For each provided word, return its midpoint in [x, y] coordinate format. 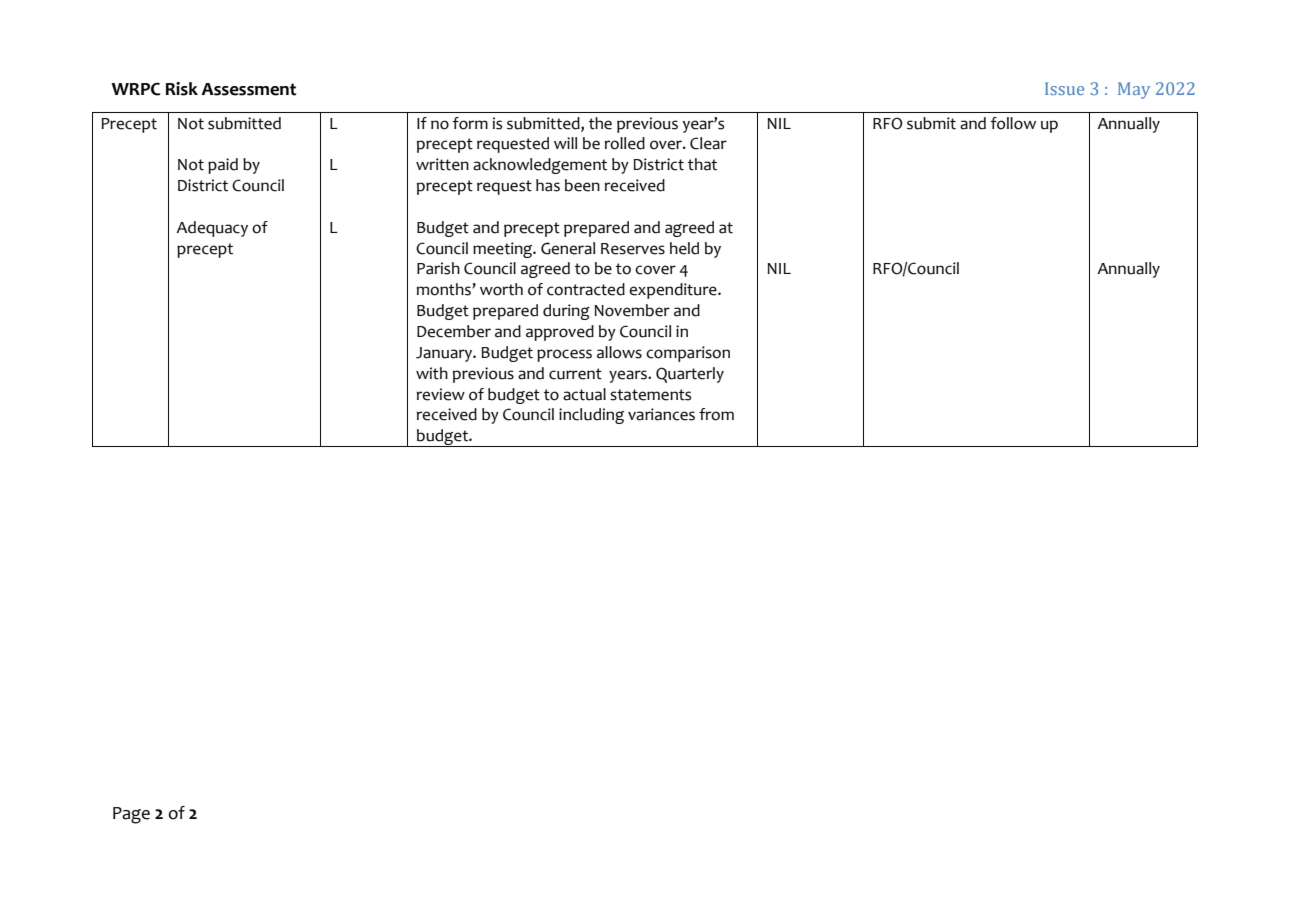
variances [661, 414]
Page [131, 815]
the [600, 123]
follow [1013, 123]
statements [650, 395]
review [441, 394]
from [716, 414]
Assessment [248, 89]
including [591, 416]
